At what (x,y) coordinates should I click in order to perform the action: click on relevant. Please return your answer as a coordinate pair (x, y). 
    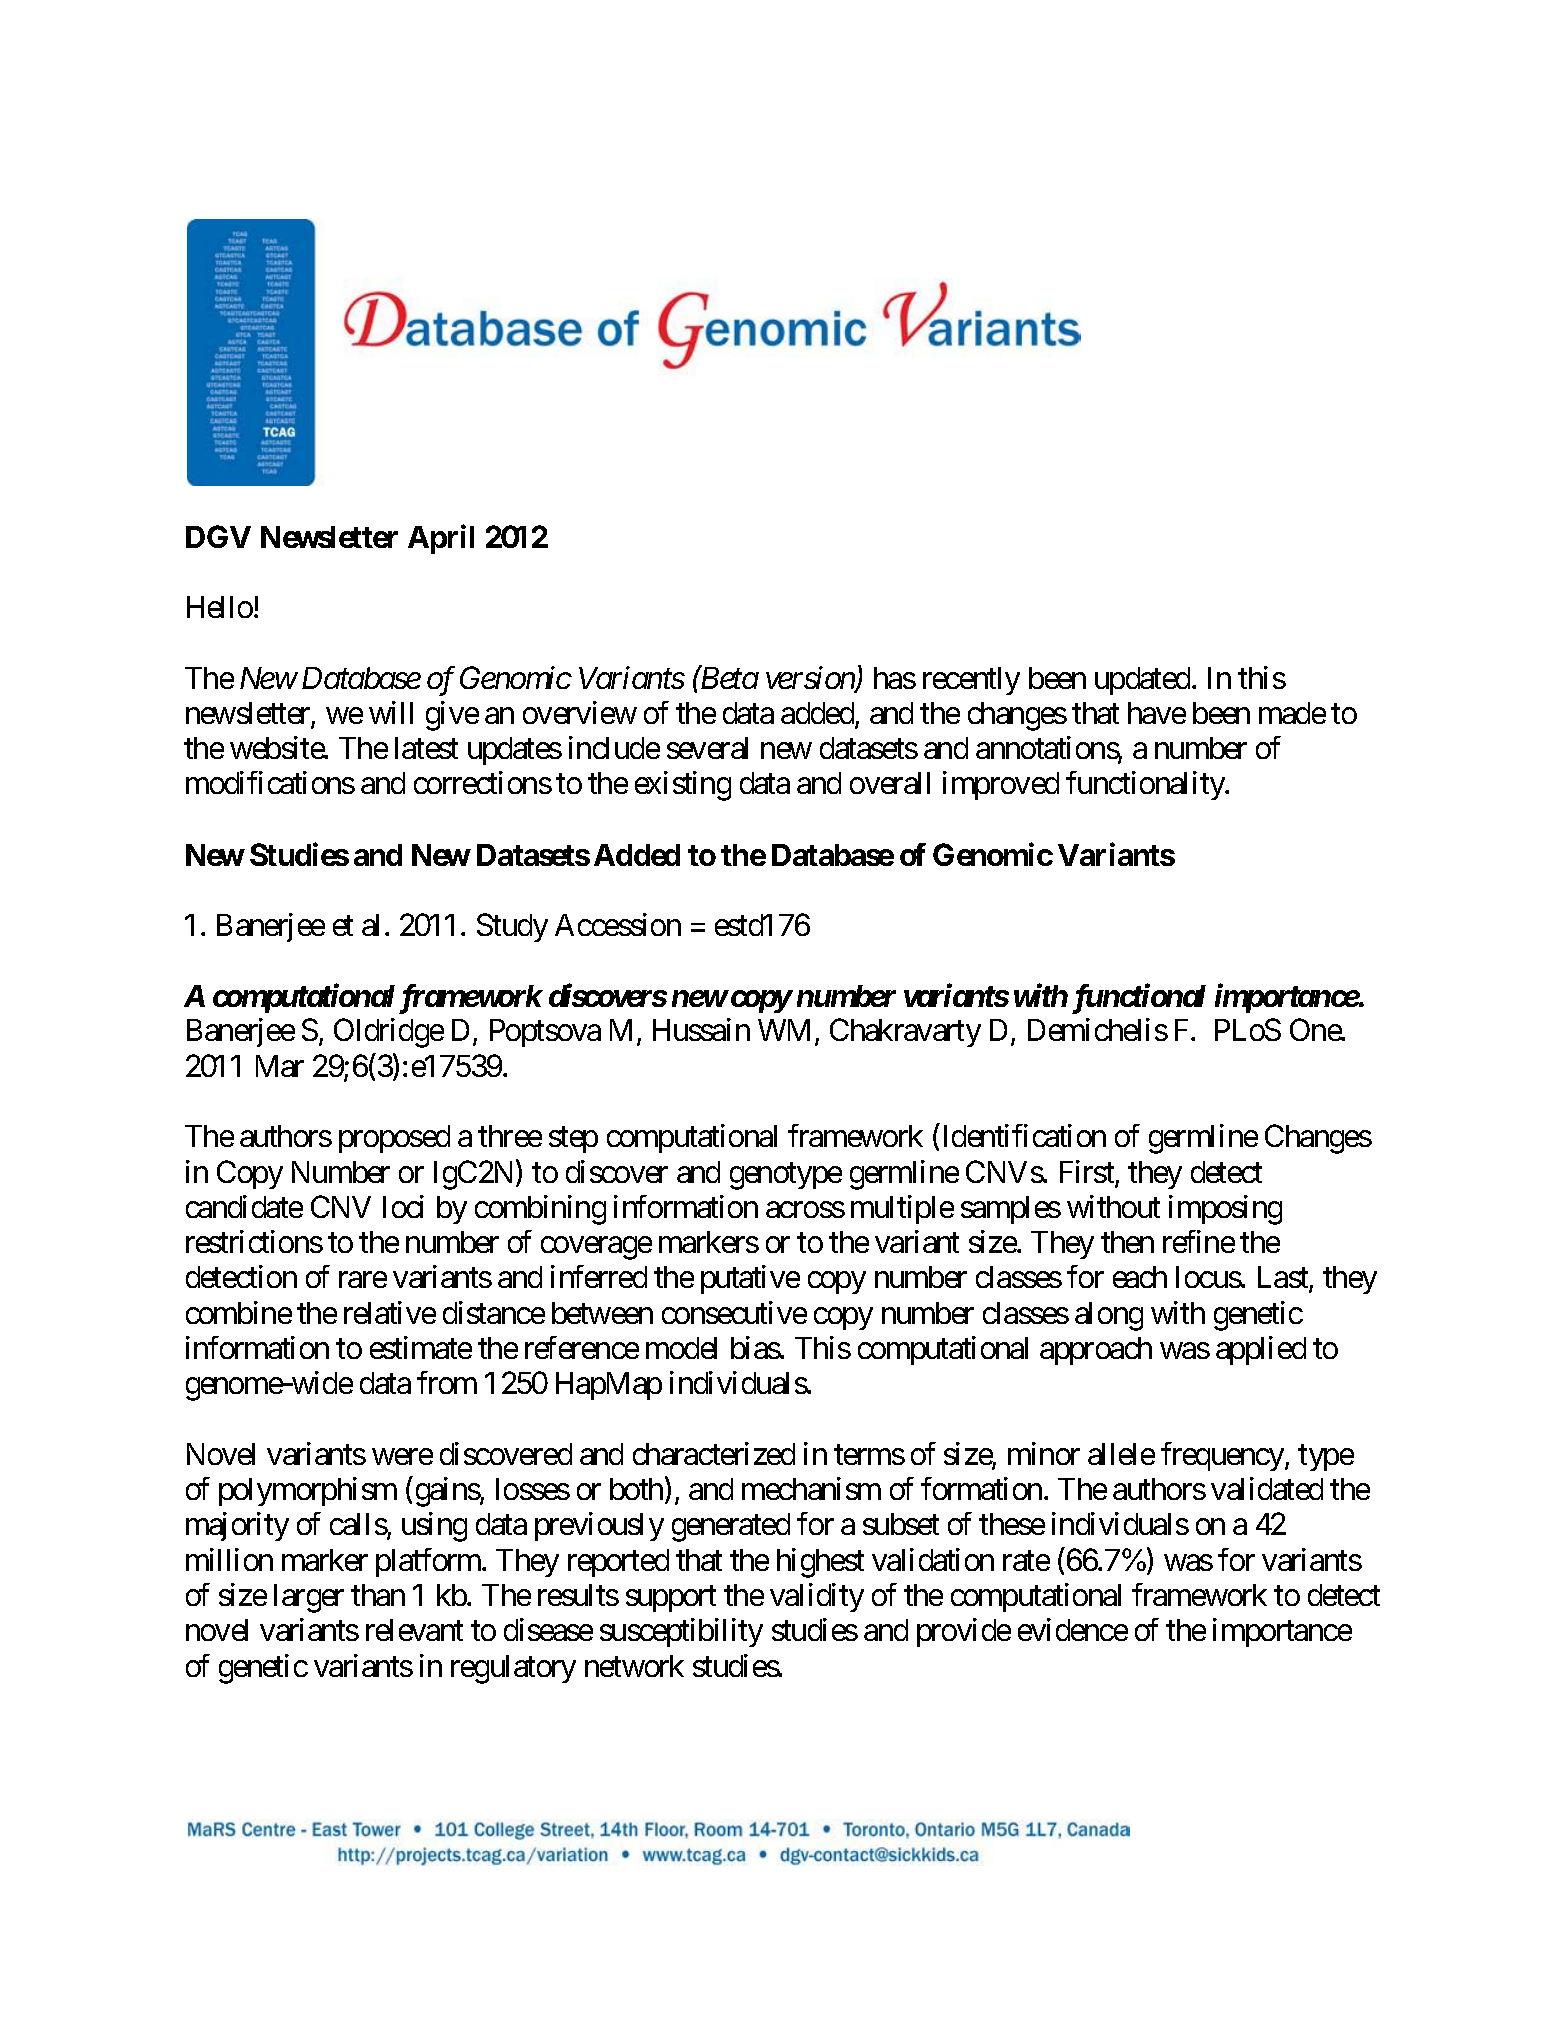
    Looking at the image, I should click on (414, 1630).
